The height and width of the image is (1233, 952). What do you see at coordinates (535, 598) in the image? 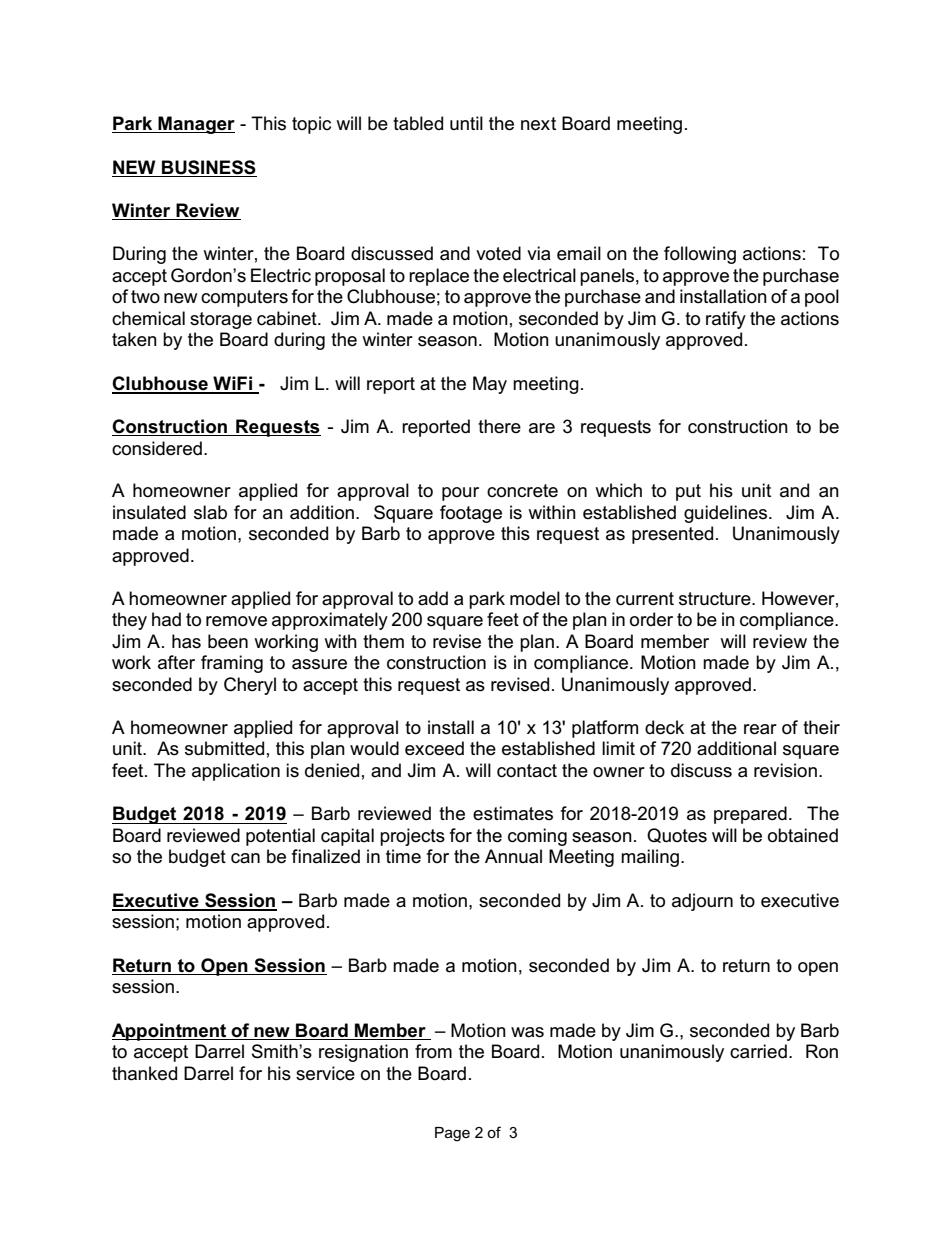
I see `model` at bounding box center [535, 598].
